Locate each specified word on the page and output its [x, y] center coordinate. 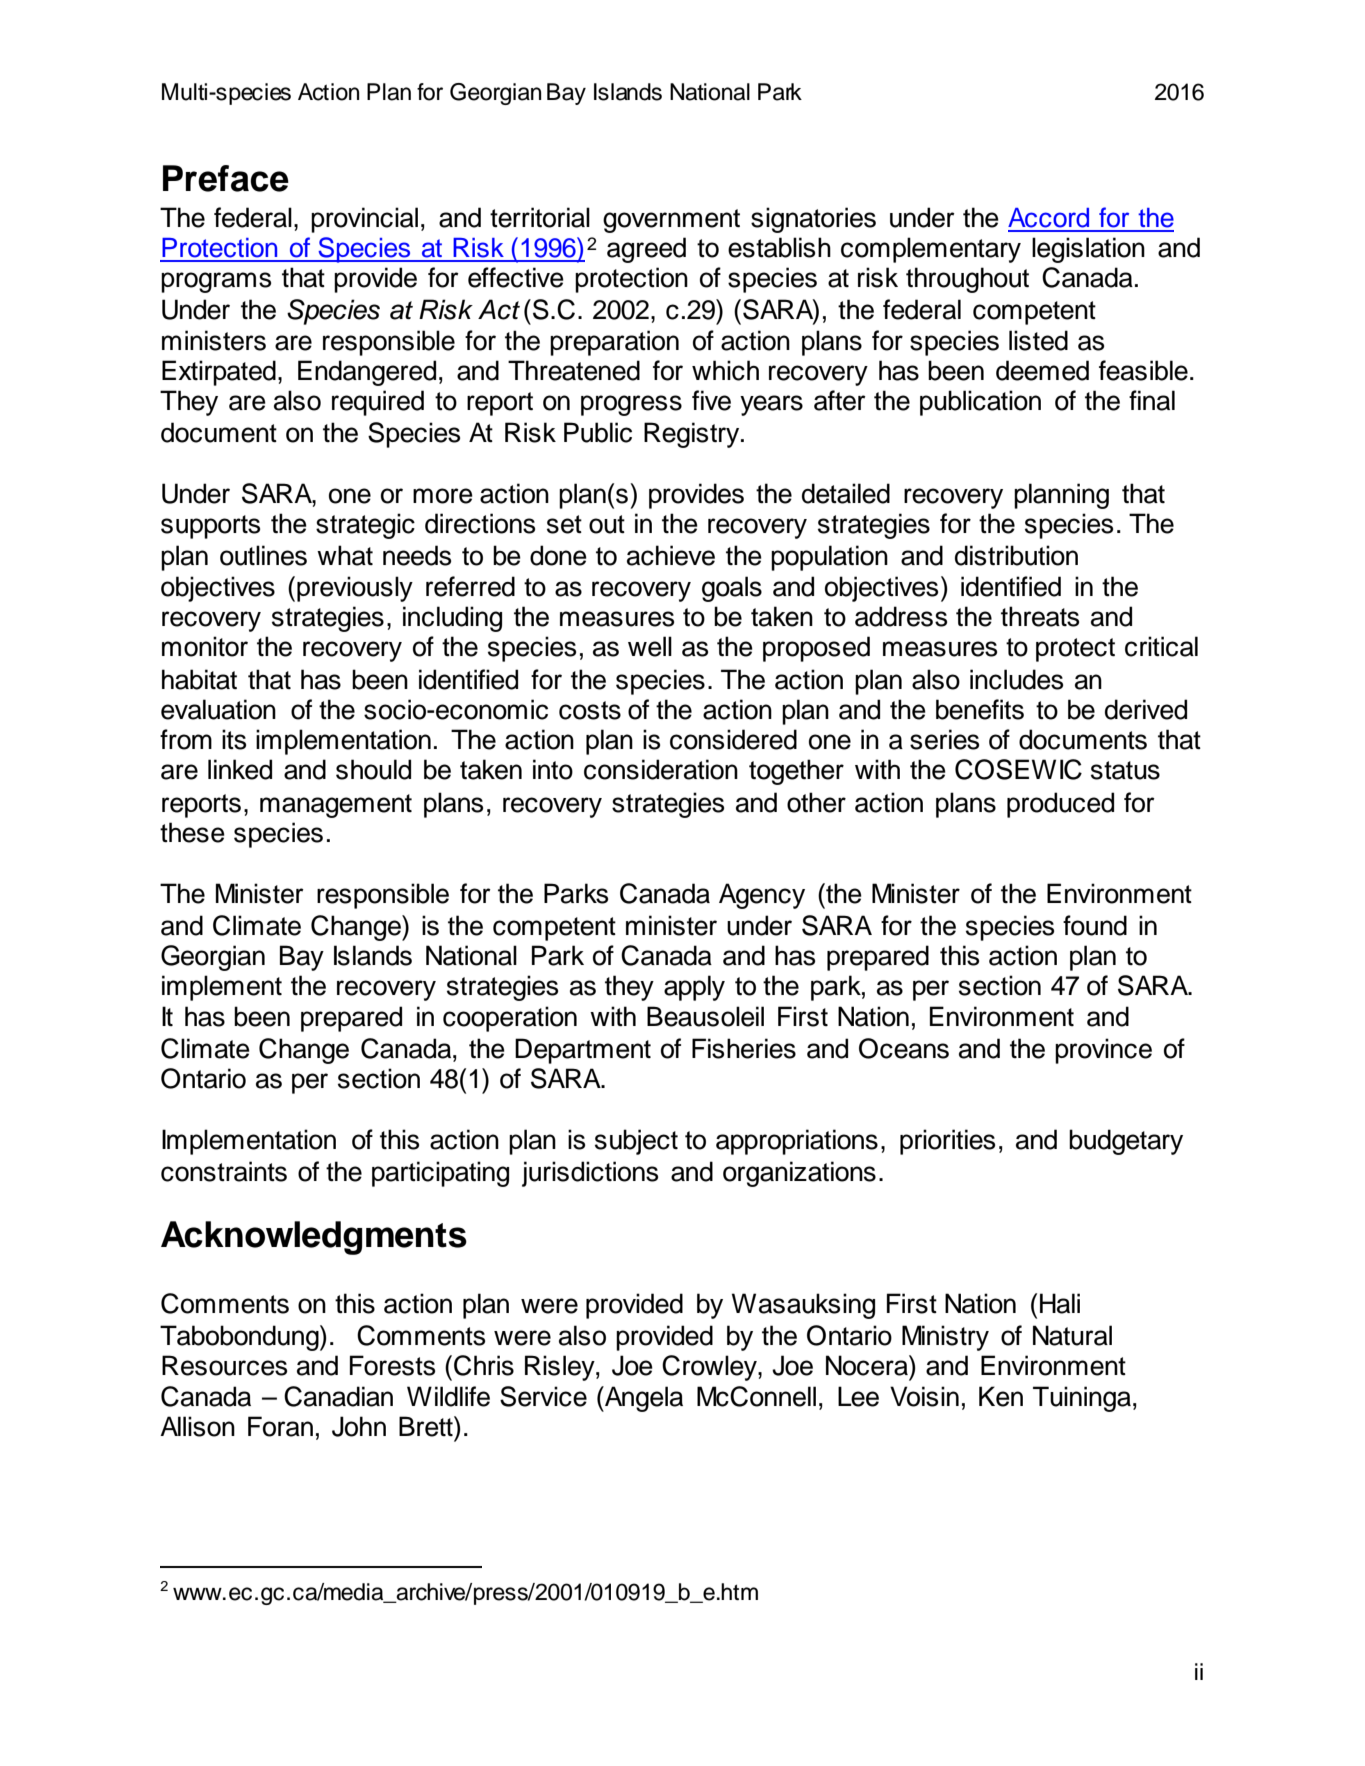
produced [1060, 805]
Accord [1048, 218]
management [336, 806]
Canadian [338, 1396]
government [671, 221]
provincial [364, 220]
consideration [661, 769]
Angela [643, 1399]
